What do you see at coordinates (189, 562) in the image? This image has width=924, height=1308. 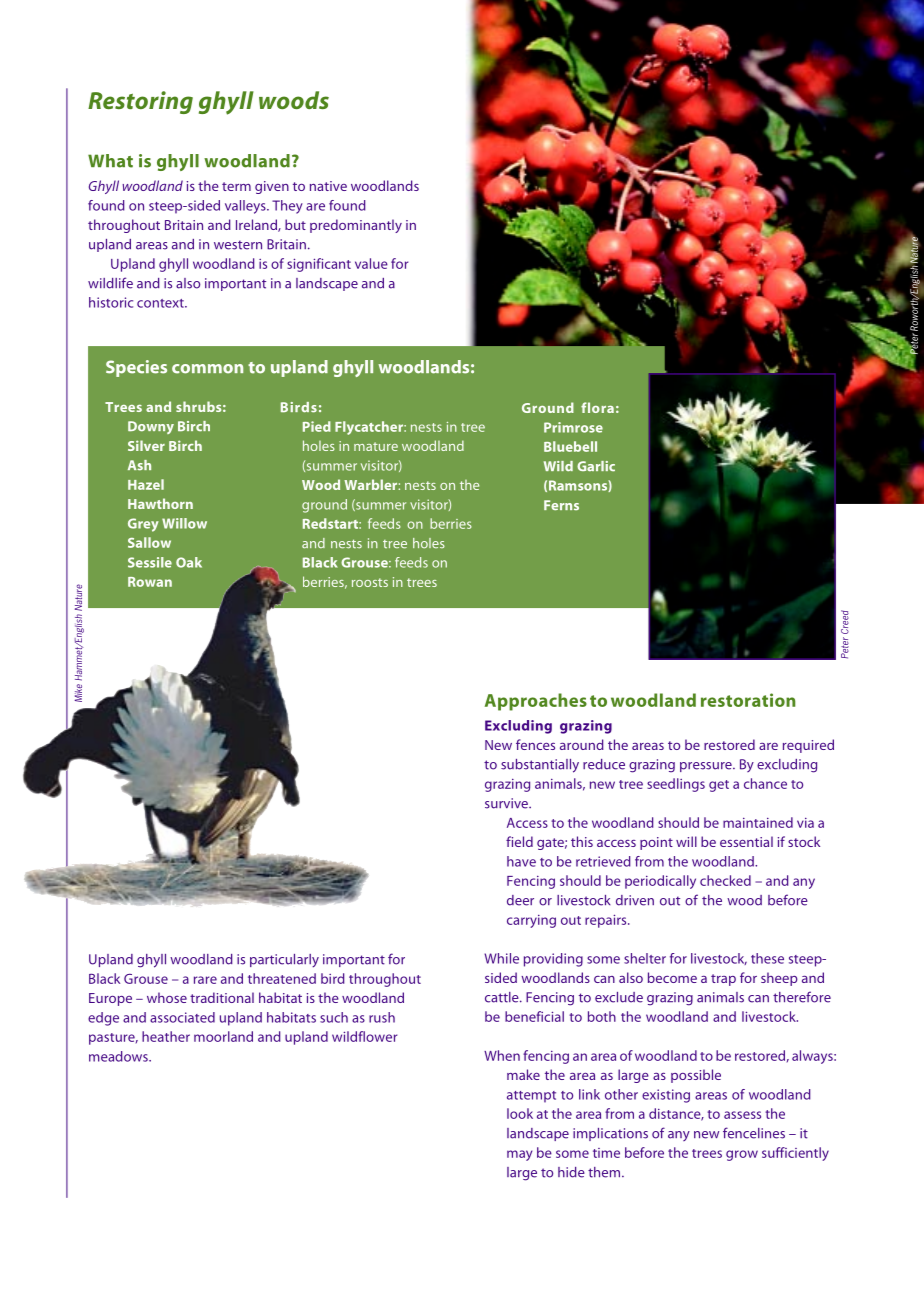 I see `Oak` at bounding box center [189, 562].
